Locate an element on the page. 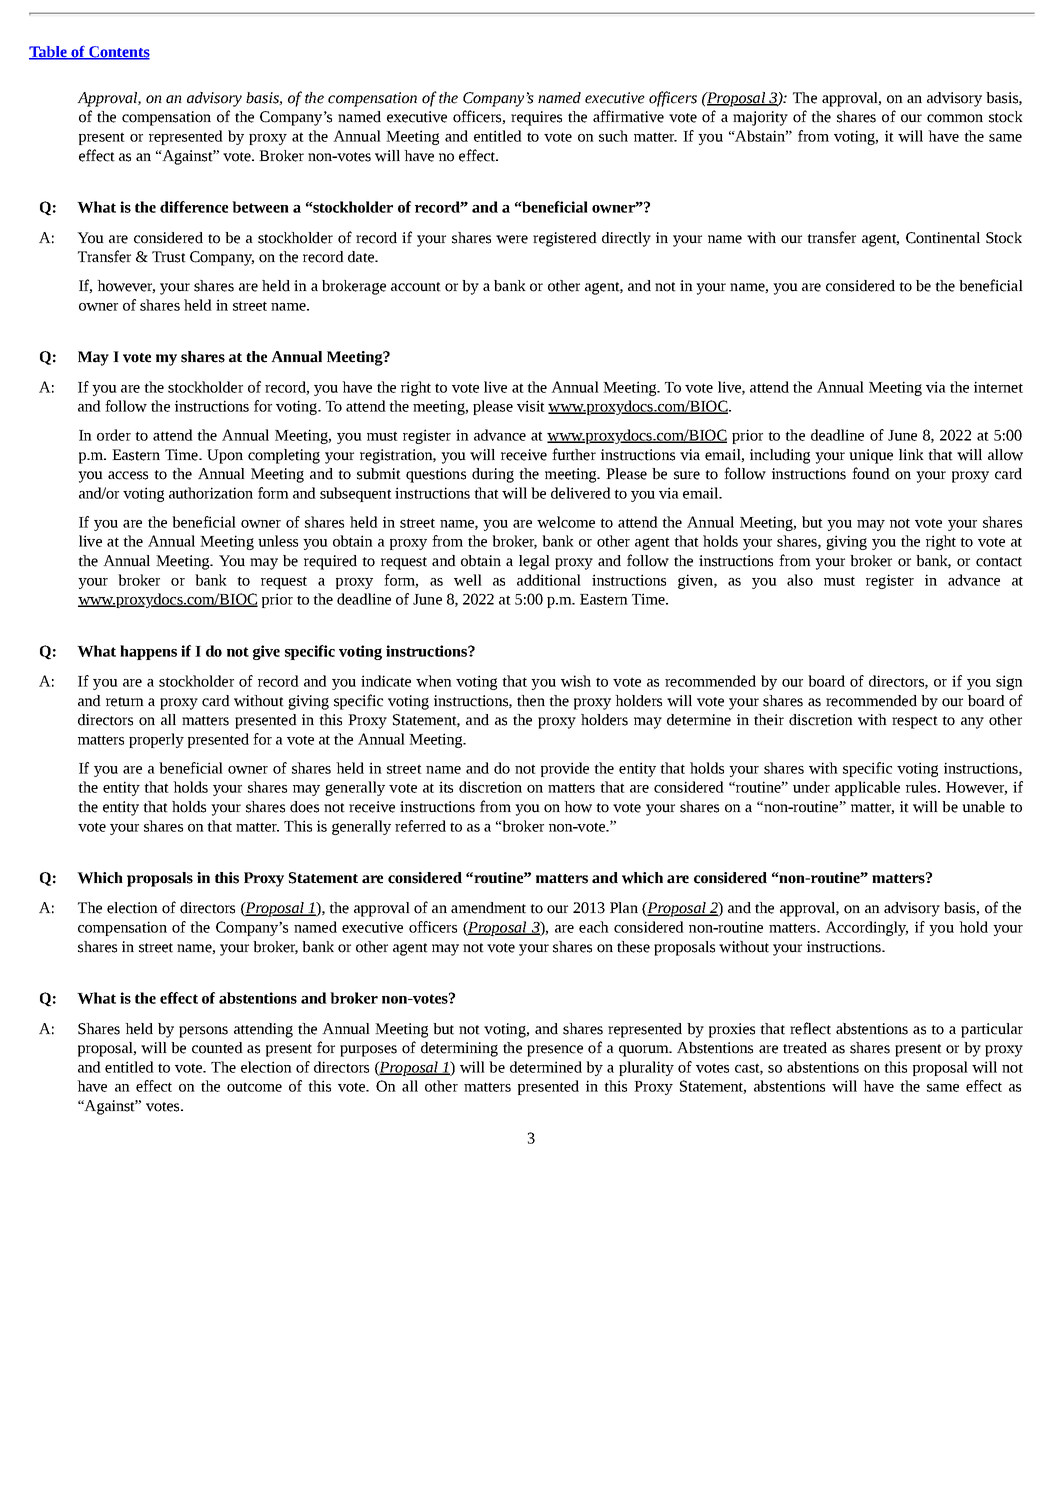  presence is located at coordinates (555, 1051).
